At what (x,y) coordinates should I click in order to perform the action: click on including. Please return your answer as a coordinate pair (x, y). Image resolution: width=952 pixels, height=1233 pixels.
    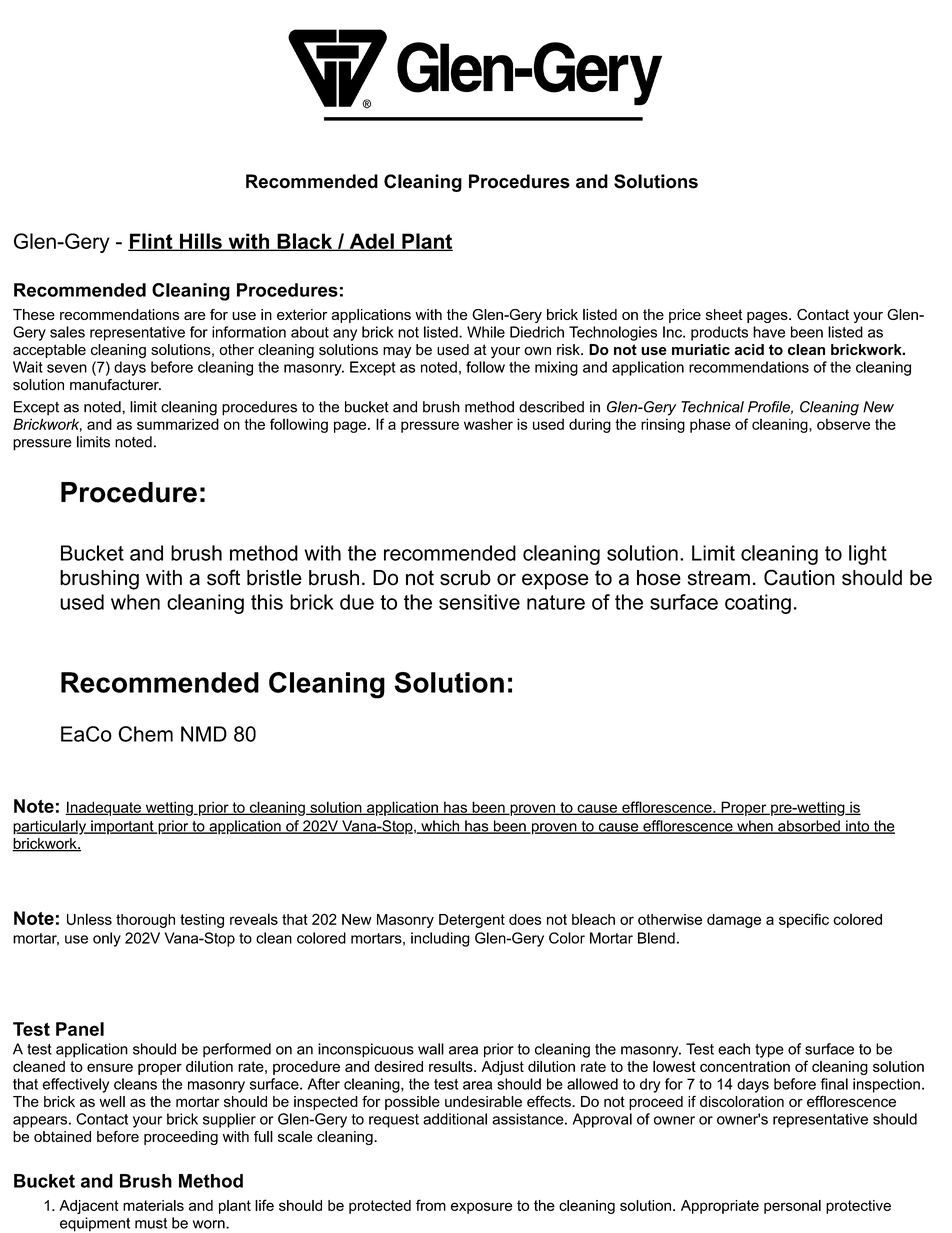
    Looking at the image, I should click on (440, 939).
